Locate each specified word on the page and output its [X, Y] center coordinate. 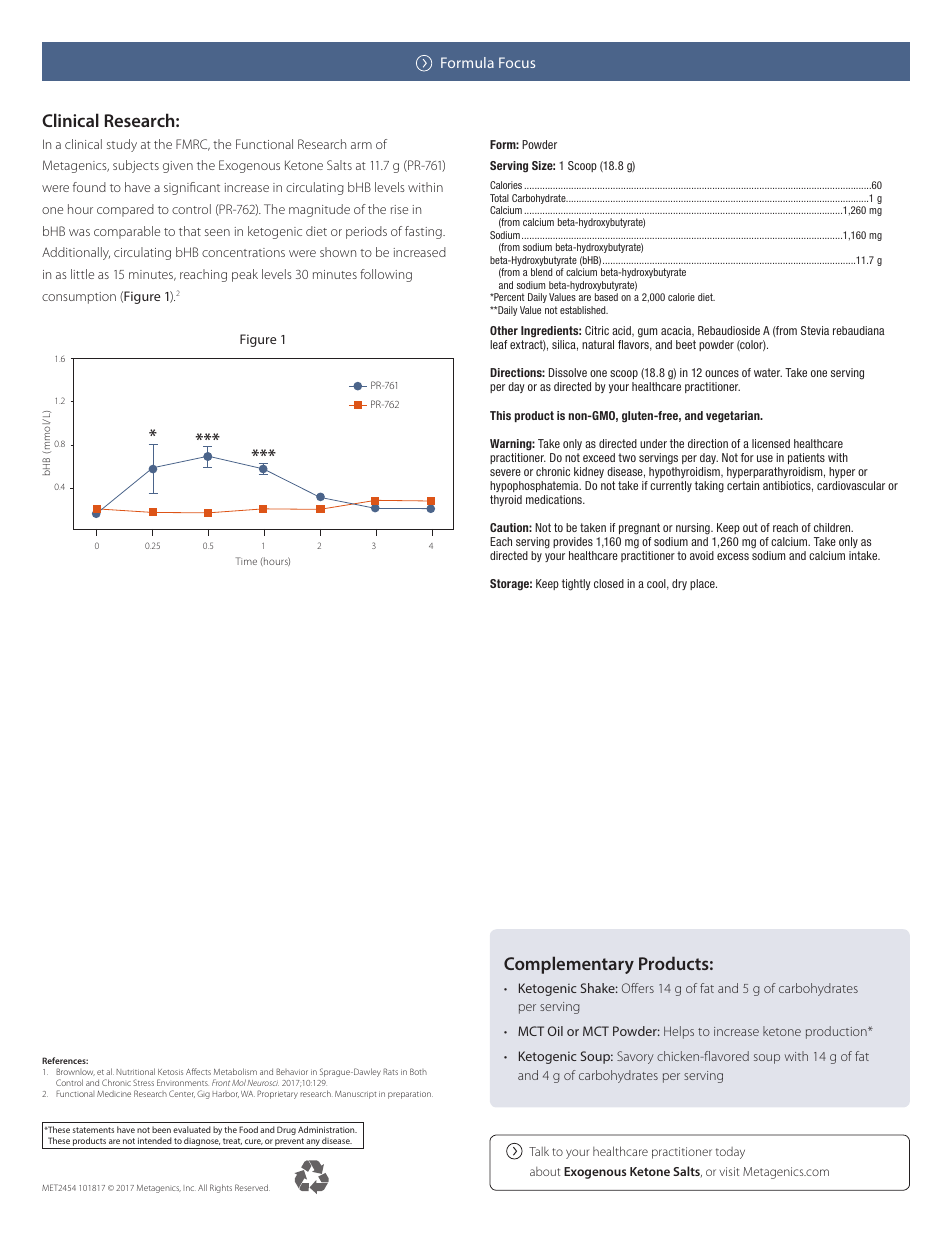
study [122, 145]
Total [499, 198]
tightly [576, 585]
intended [155, 1140]
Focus [517, 62]
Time [246, 561]
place [703, 584]
